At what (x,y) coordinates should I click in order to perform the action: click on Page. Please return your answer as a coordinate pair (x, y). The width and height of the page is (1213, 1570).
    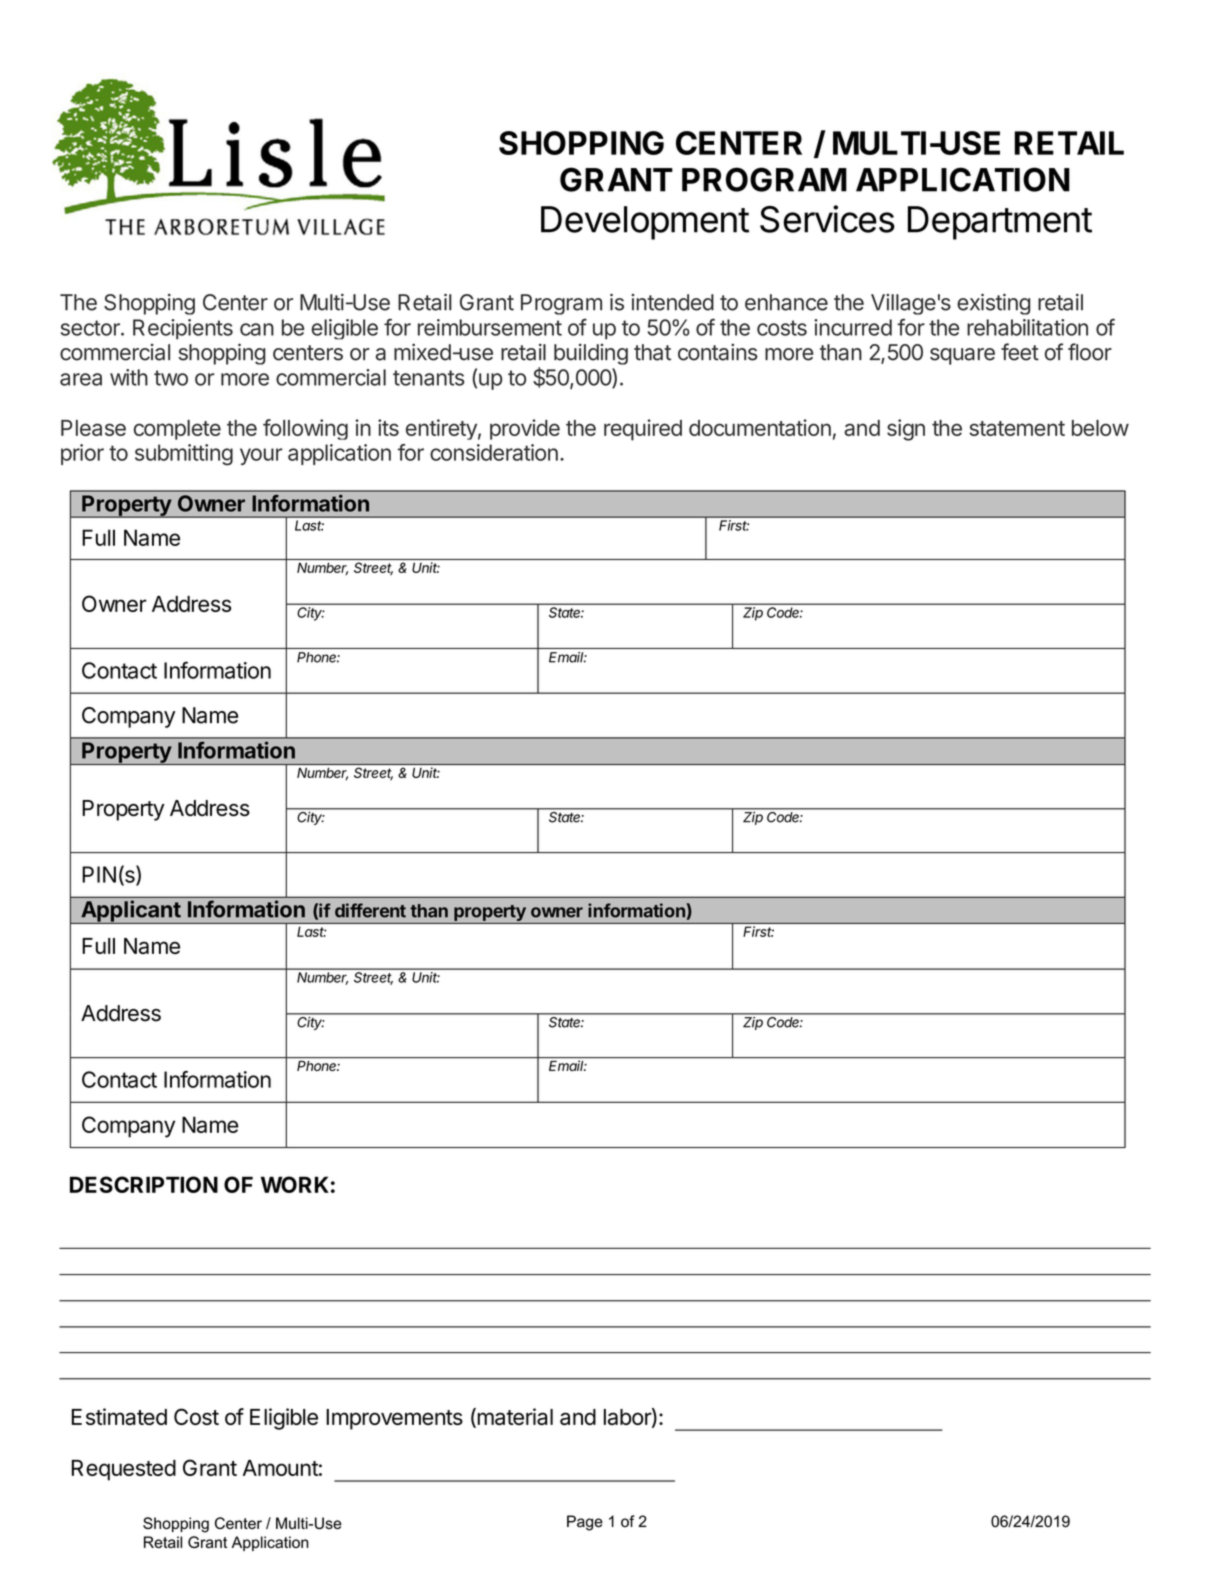
    Looking at the image, I should click on (585, 1523).
